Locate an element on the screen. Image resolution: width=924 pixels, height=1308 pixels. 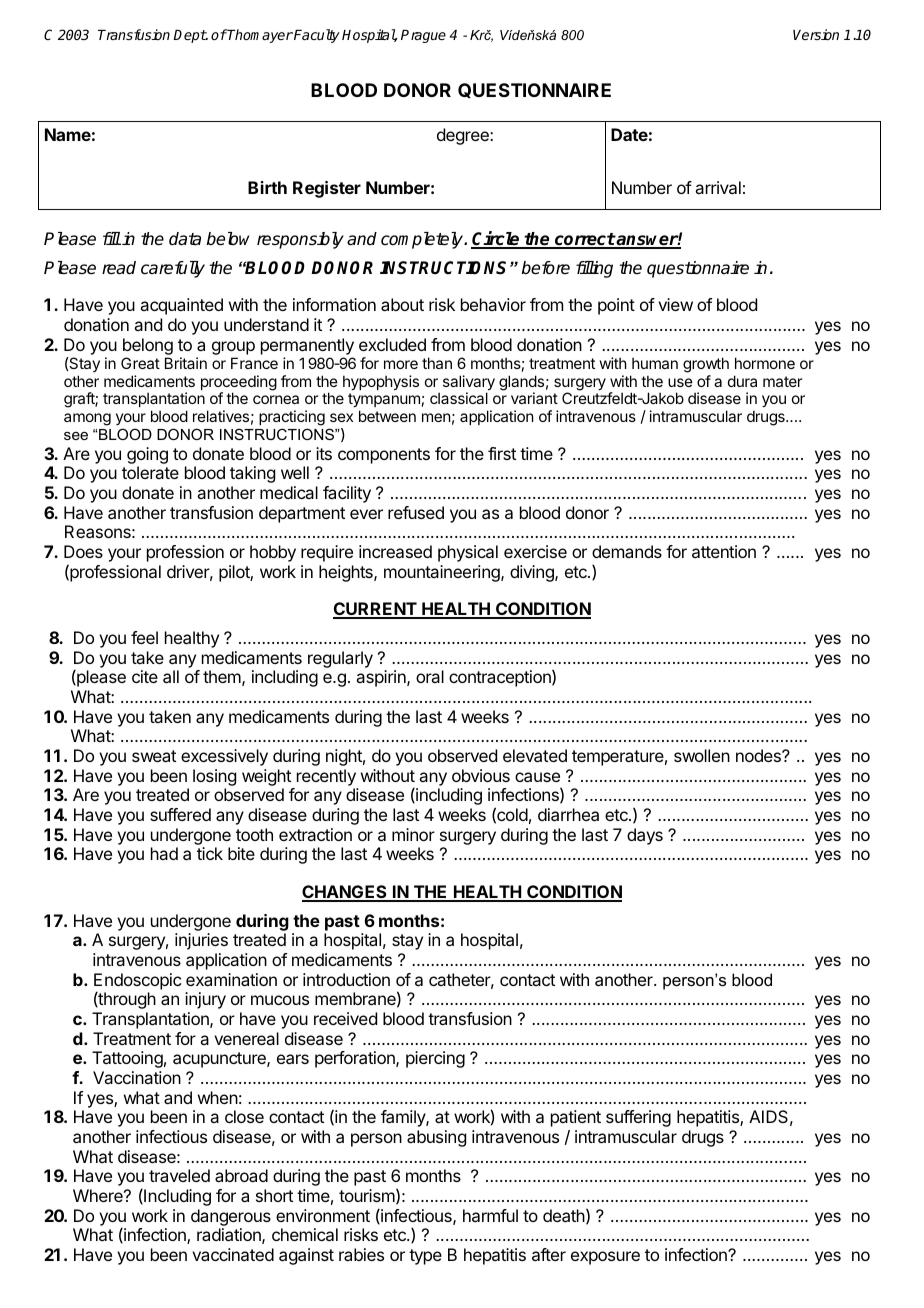
oral is located at coordinates (430, 676).
